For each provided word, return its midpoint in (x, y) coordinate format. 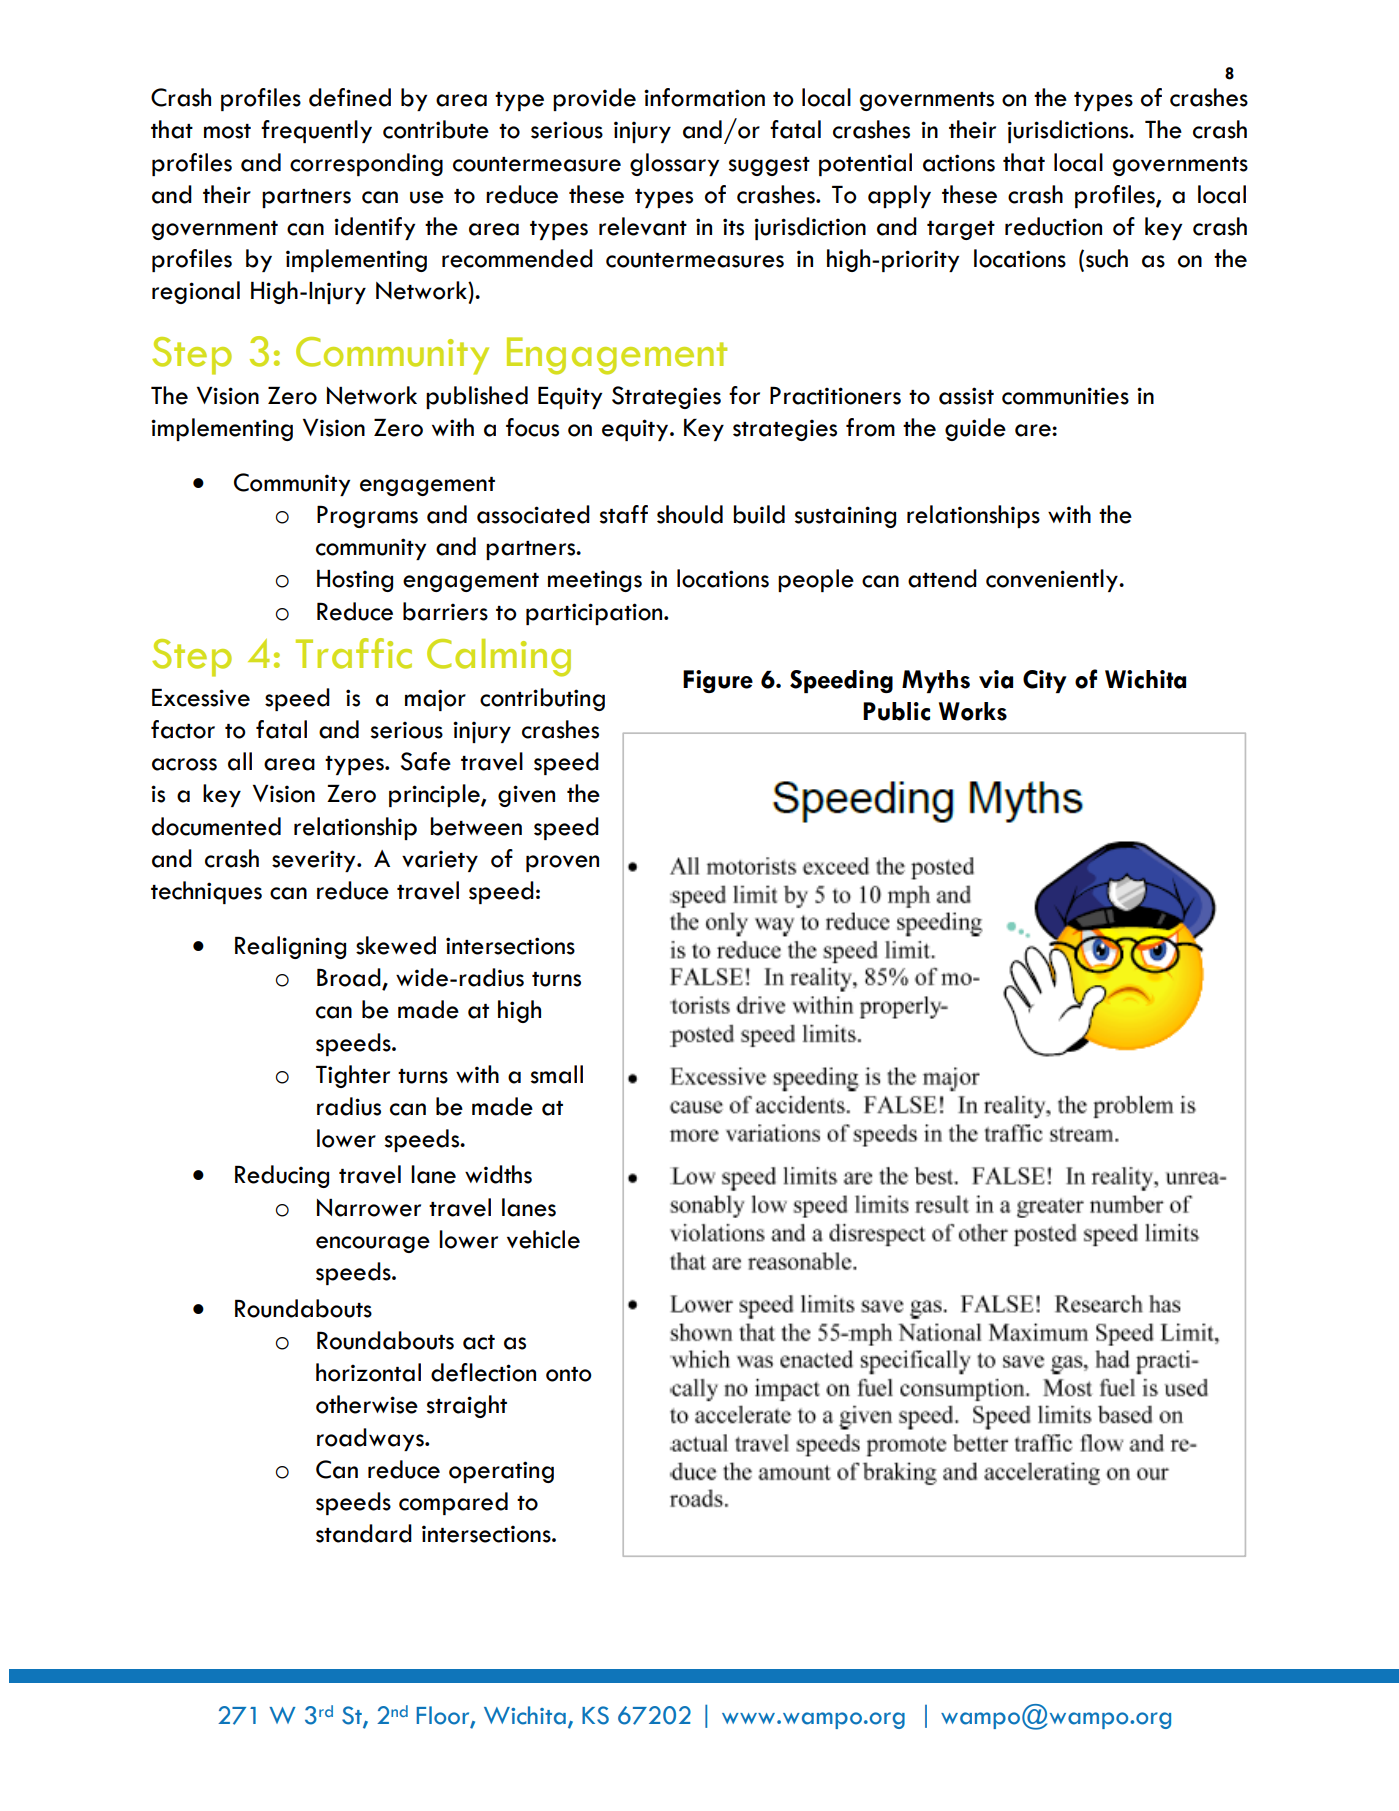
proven (562, 863)
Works (973, 711)
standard (364, 1533)
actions (959, 163)
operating (501, 1472)
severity (315, 861)
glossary (674, 164)
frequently (316, 131)
